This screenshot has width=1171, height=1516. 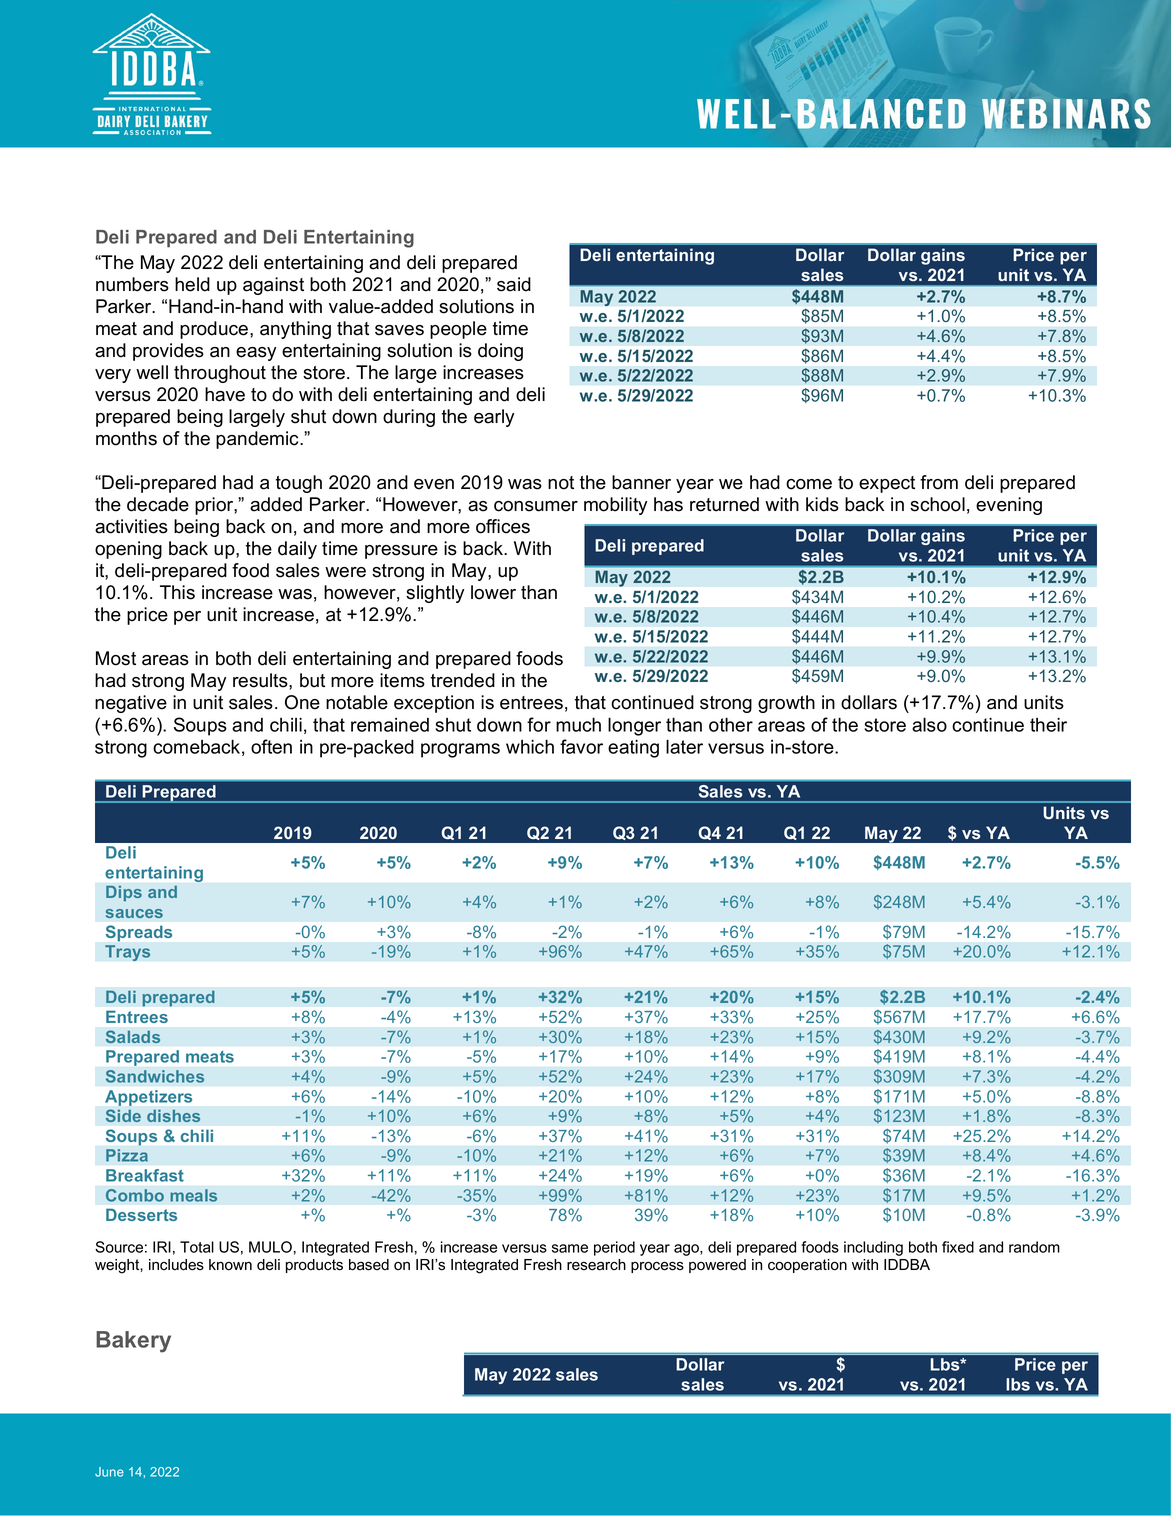 I want to click on Dips, so click(x=124, y=894).
